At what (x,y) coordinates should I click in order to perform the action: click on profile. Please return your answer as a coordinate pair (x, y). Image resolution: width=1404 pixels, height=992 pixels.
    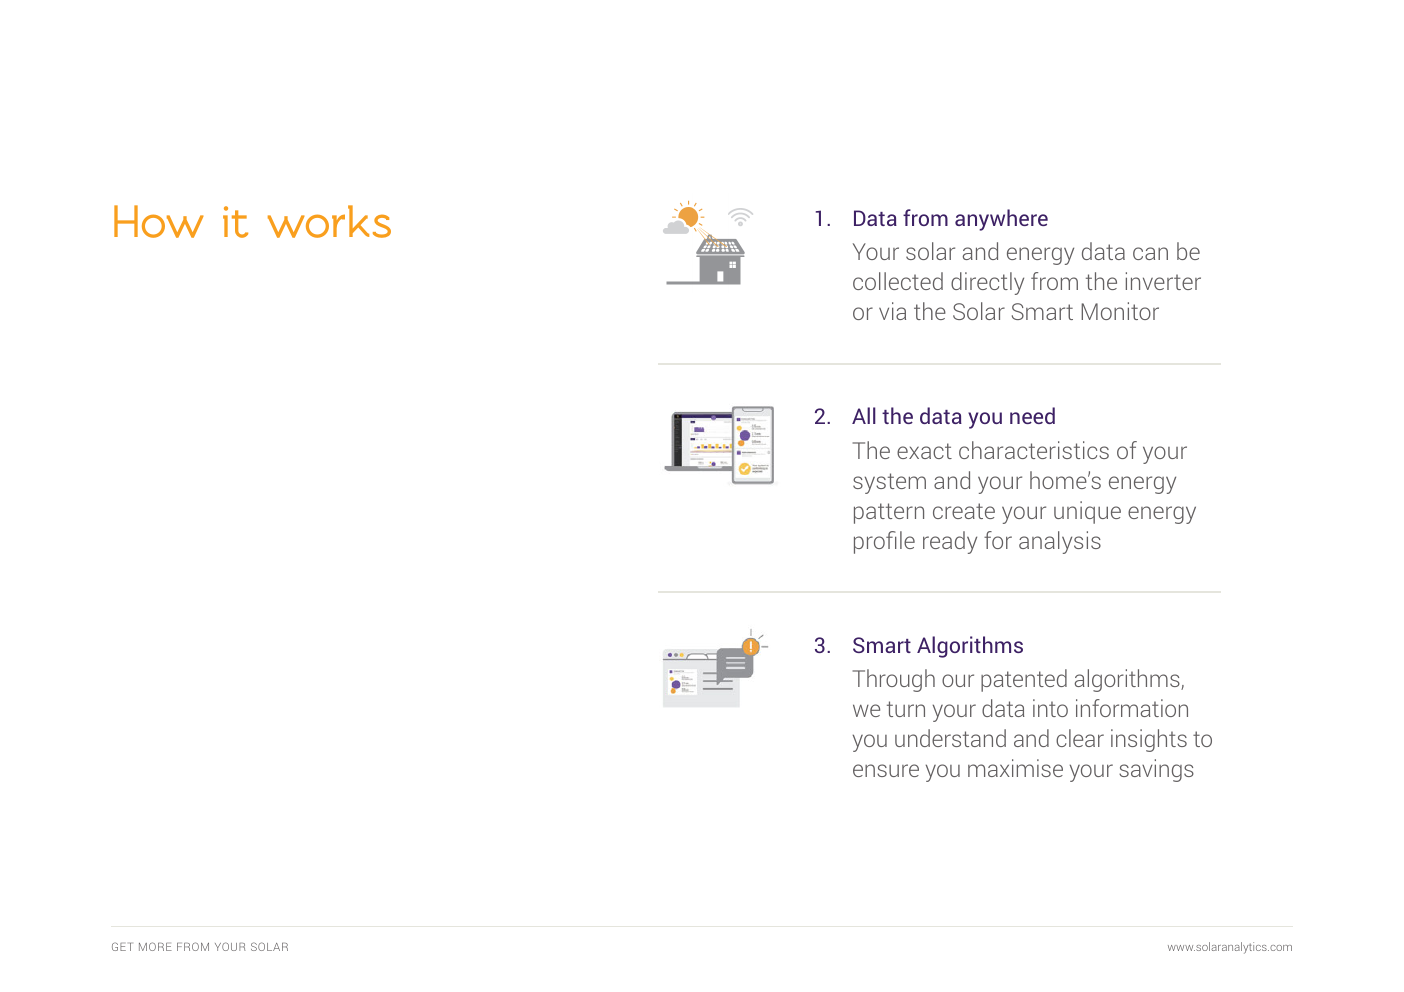
    Looking at the image, I should click on (884, 542).
